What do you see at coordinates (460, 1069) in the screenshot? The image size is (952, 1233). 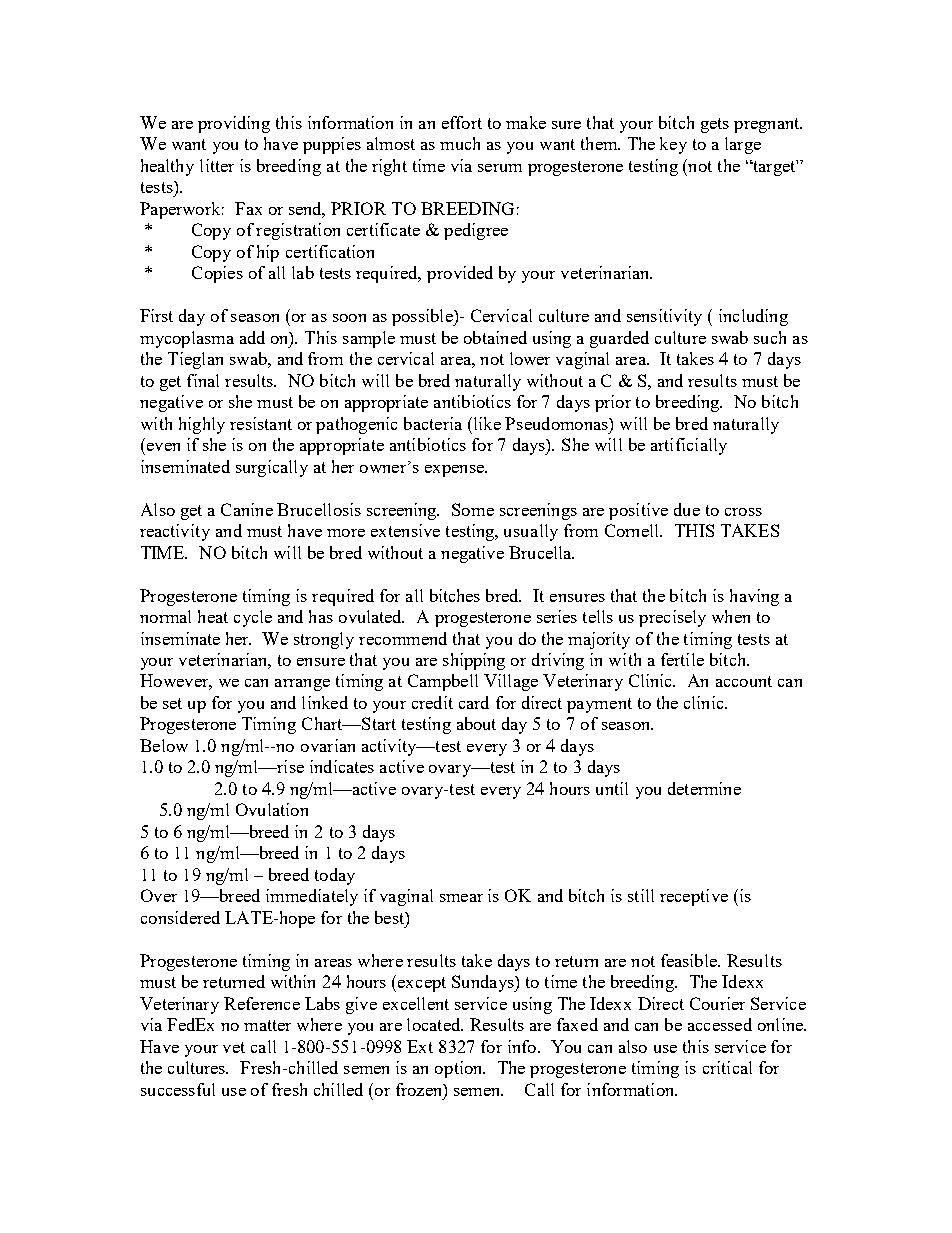 I see `option` at bounding box center [460, 1069].
